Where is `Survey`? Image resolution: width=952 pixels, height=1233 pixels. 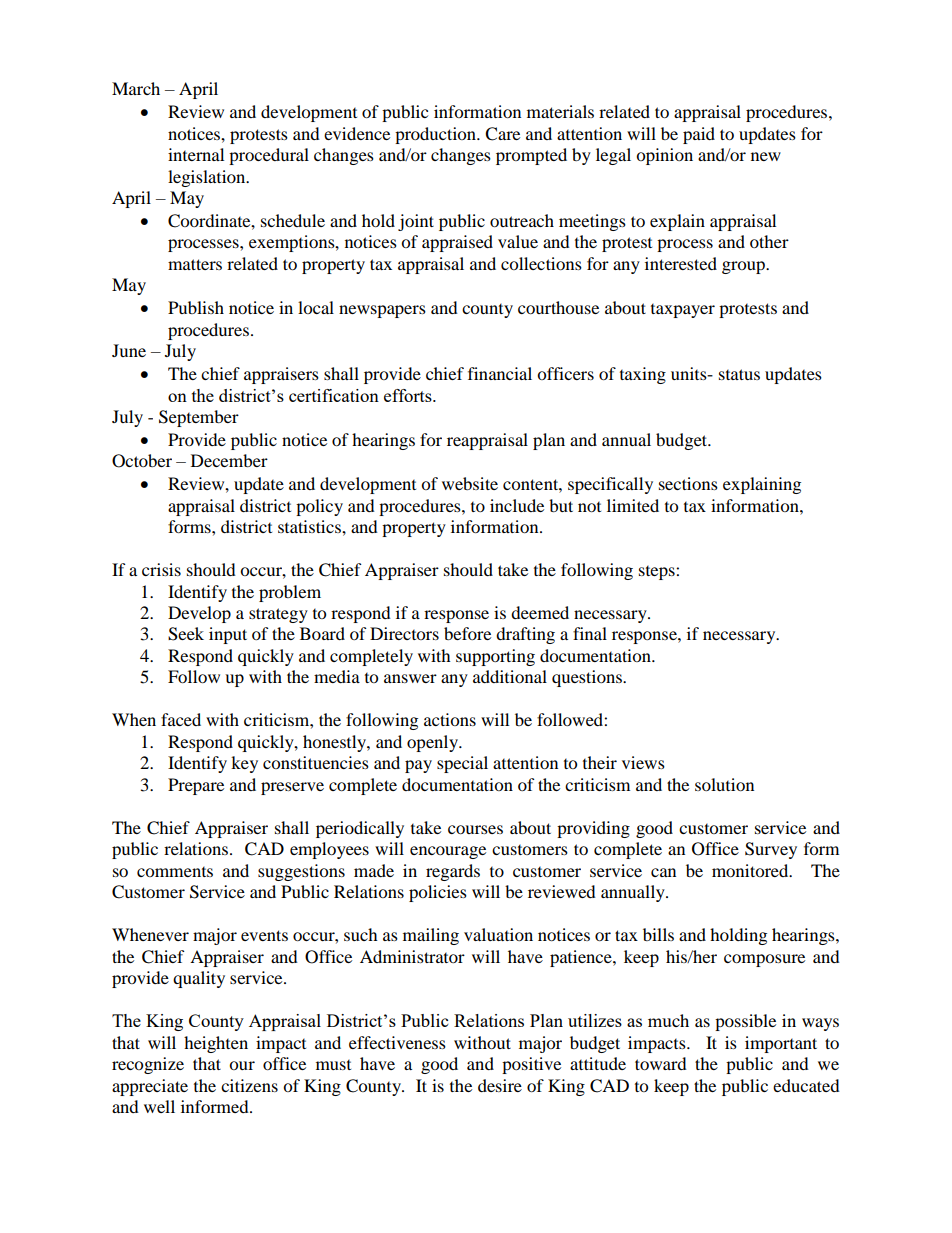
Survey is located at coordinates (771, 850).
